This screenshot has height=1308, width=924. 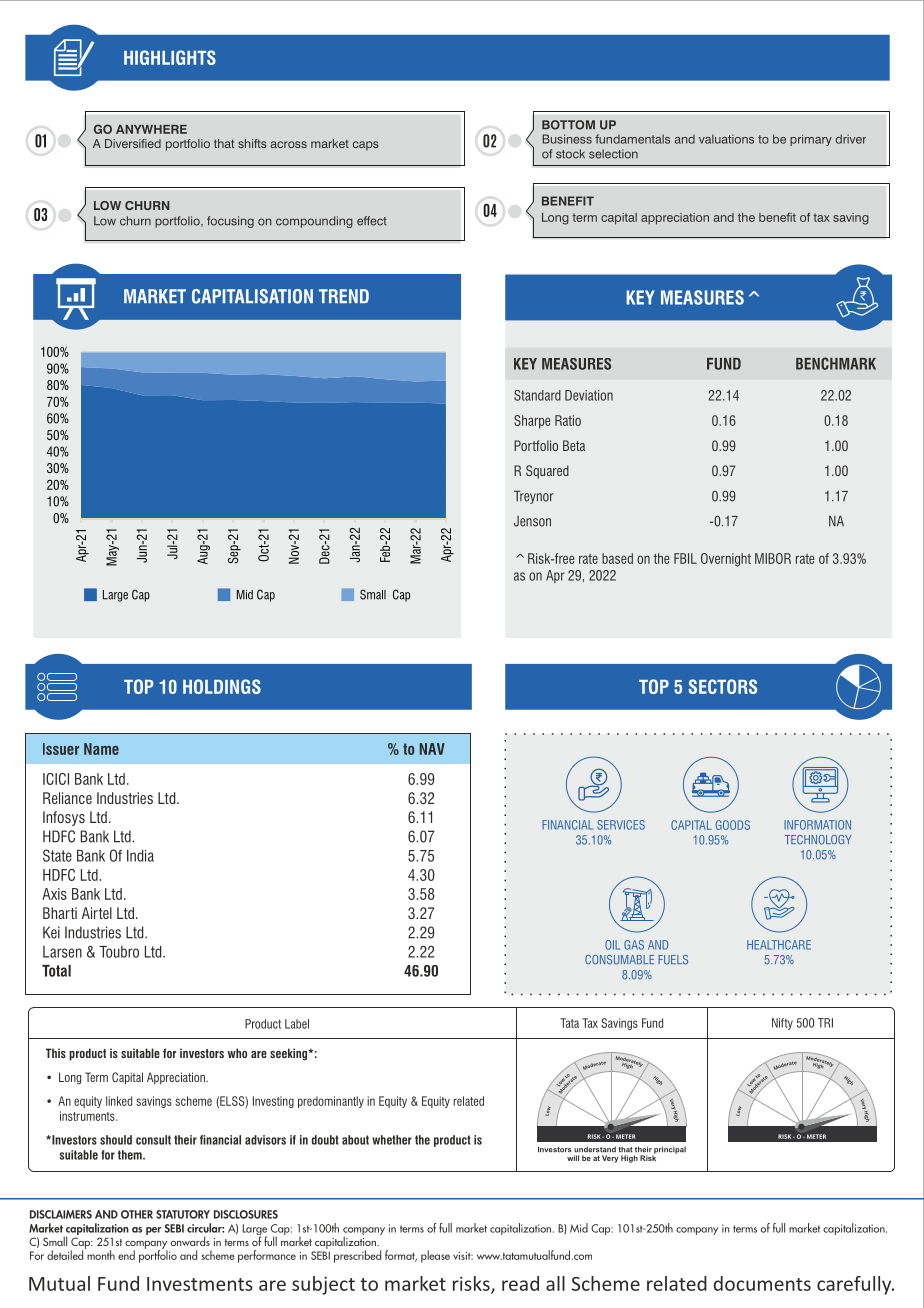 What do you see at coordinates (762, 1283) in the screenshot?
I see `documents` at bounding box center [762, 1283].
